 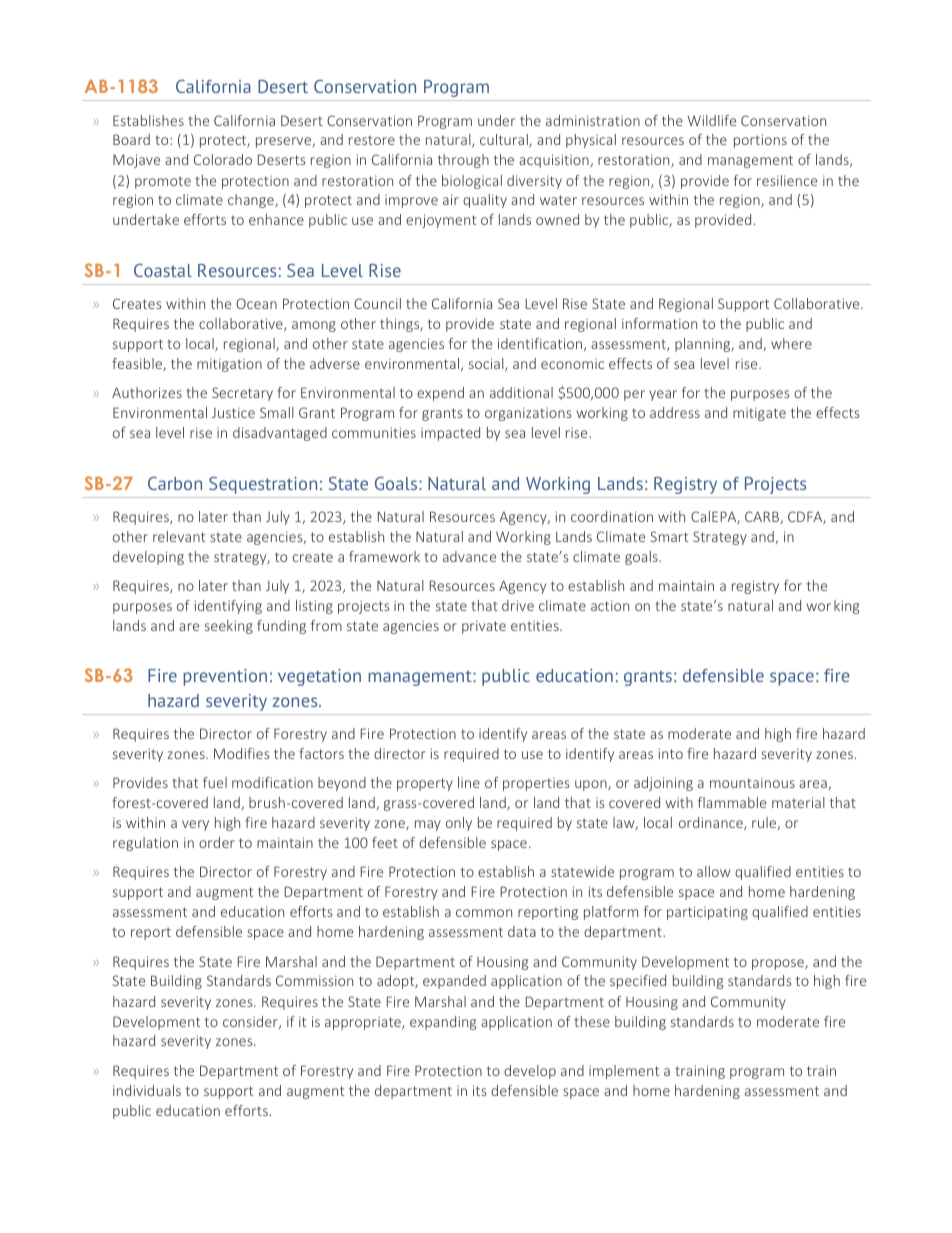 What do you see at coordinates (484, 627) in the document?
I see `private` at bounding box center [484, 627].
